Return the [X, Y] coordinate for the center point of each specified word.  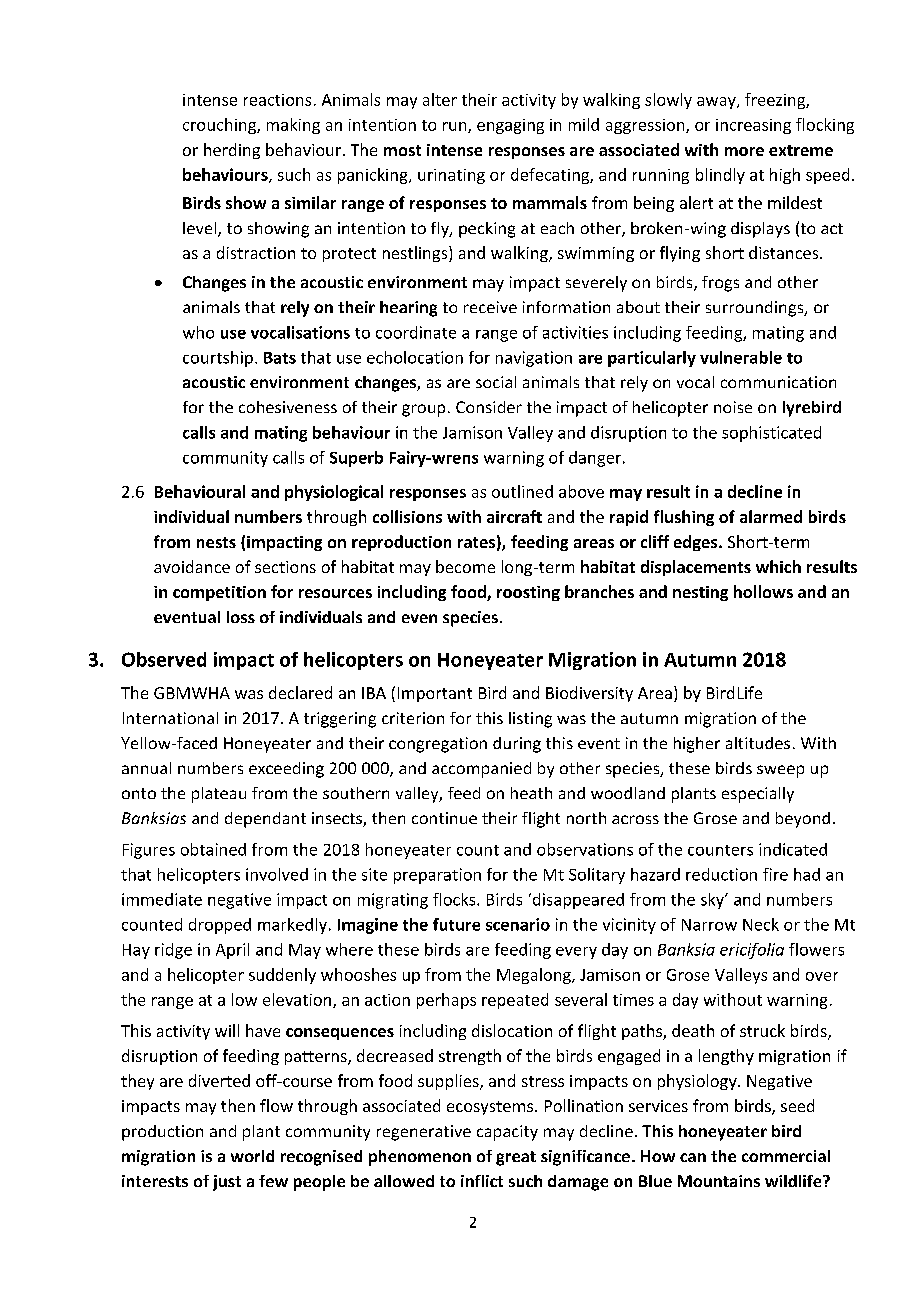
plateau [219, 795]
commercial [786, 1156]
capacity [507, 1133]
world [252, 1156]
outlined [522, 491]
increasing [753, 126]
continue [444, 818]
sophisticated [771, 434]
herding [232, 151]
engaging [510, 126]
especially [758, 795]
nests [216, 542]
